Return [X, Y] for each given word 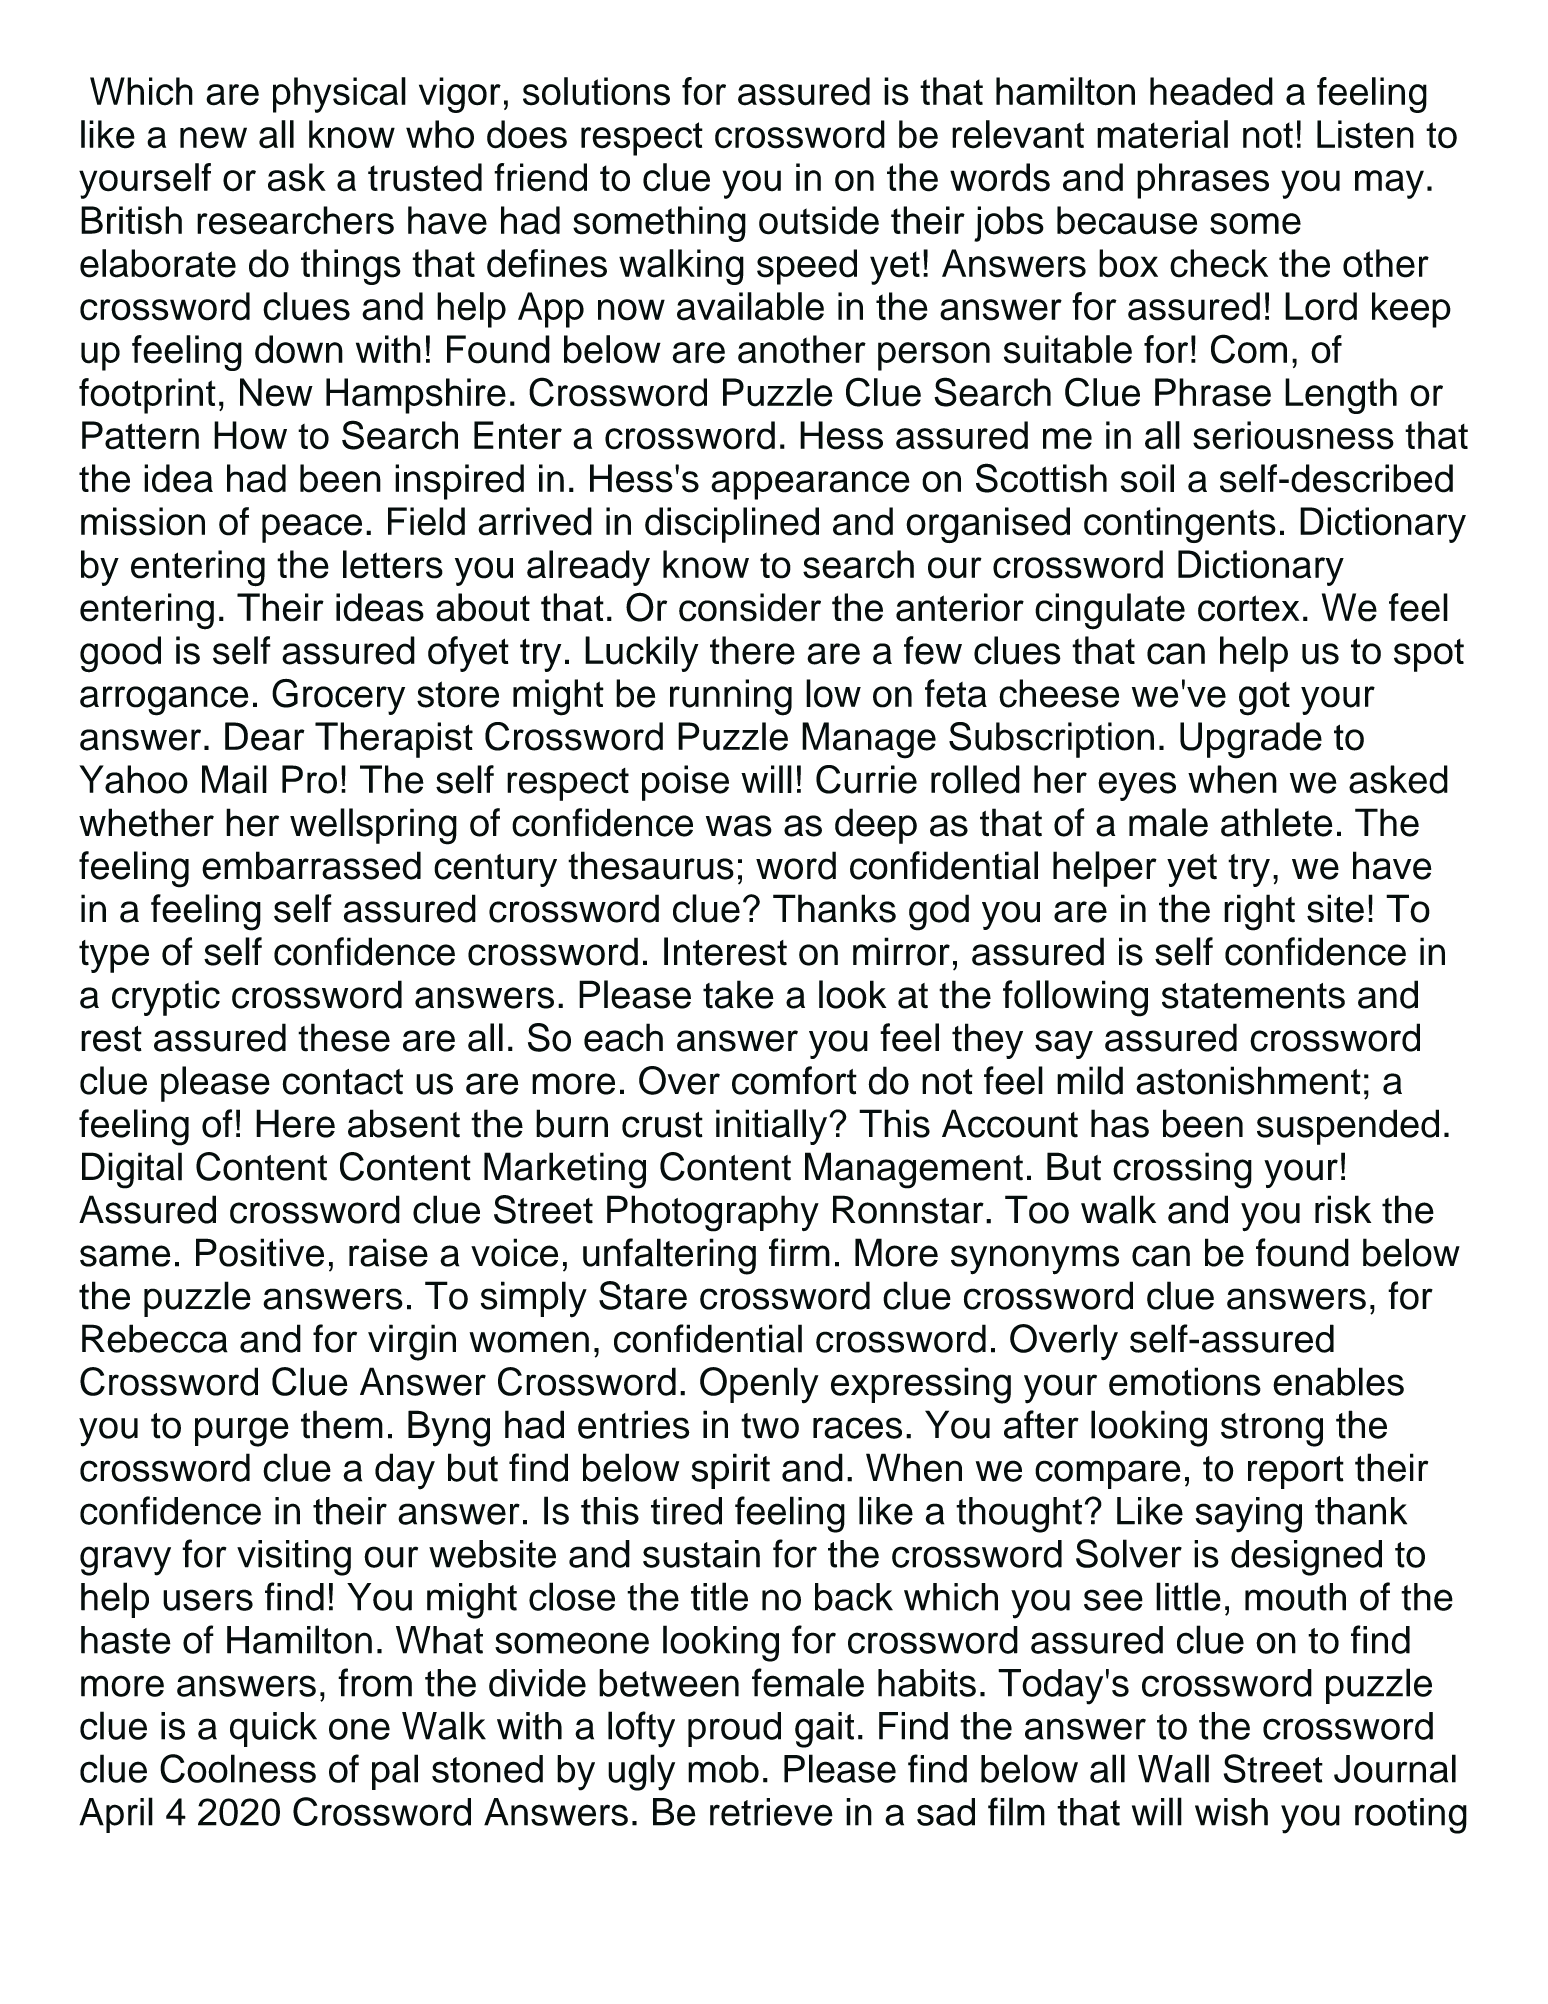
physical [339, 95]
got [1264, 699]
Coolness [238, 1768]
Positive [260, 1252]
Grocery [338, 697]
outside [819, 220]
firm [799, 1252]
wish [1231, 1812]
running [731, 697]
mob [723, 1769]
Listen [1365, 134]
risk [1343, 1209]
